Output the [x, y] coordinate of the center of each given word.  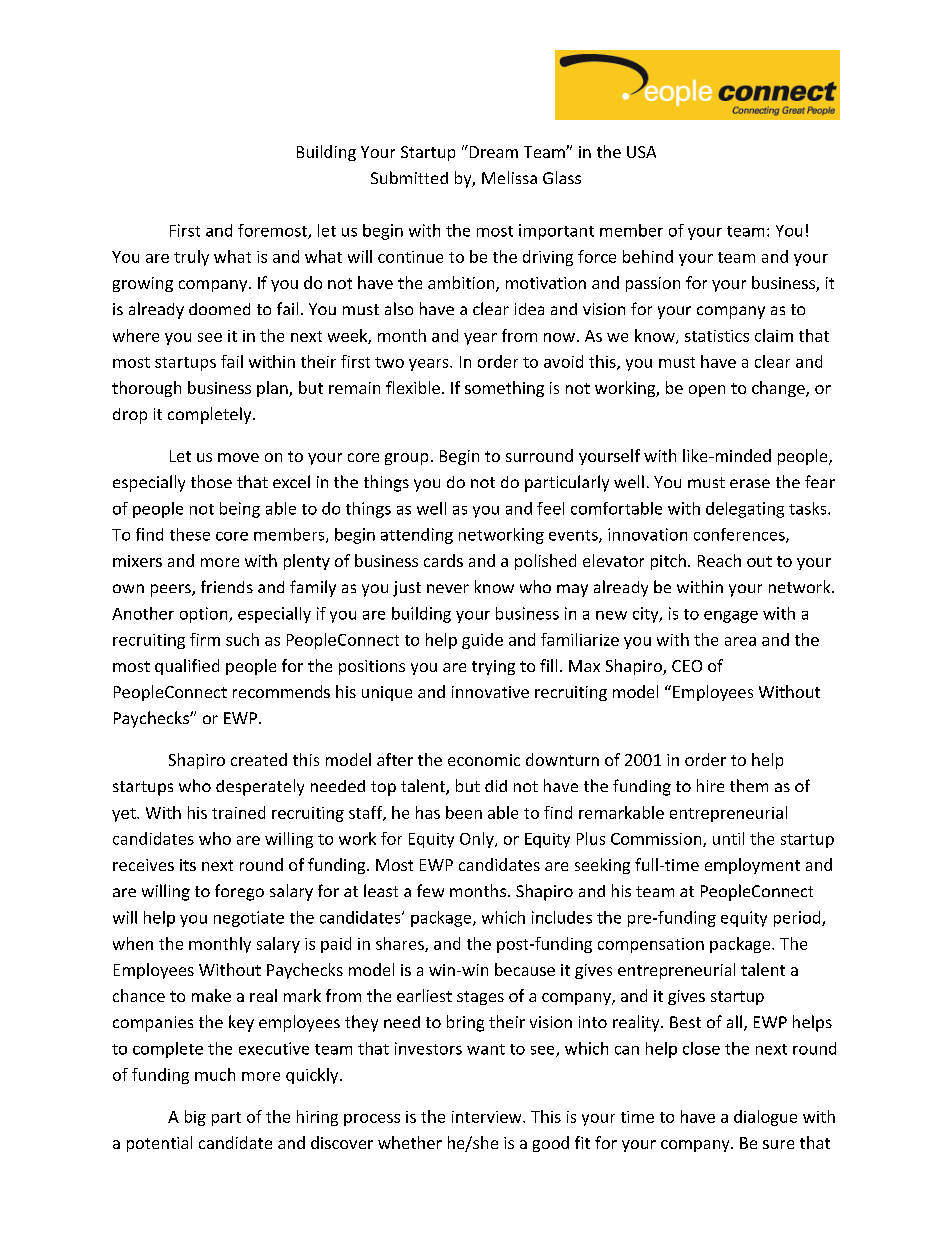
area [740, 641]
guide [482, 641]
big [195, 1118]
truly [191, 258]
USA [641, 152]
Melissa [509, 177]
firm [205, 639]
